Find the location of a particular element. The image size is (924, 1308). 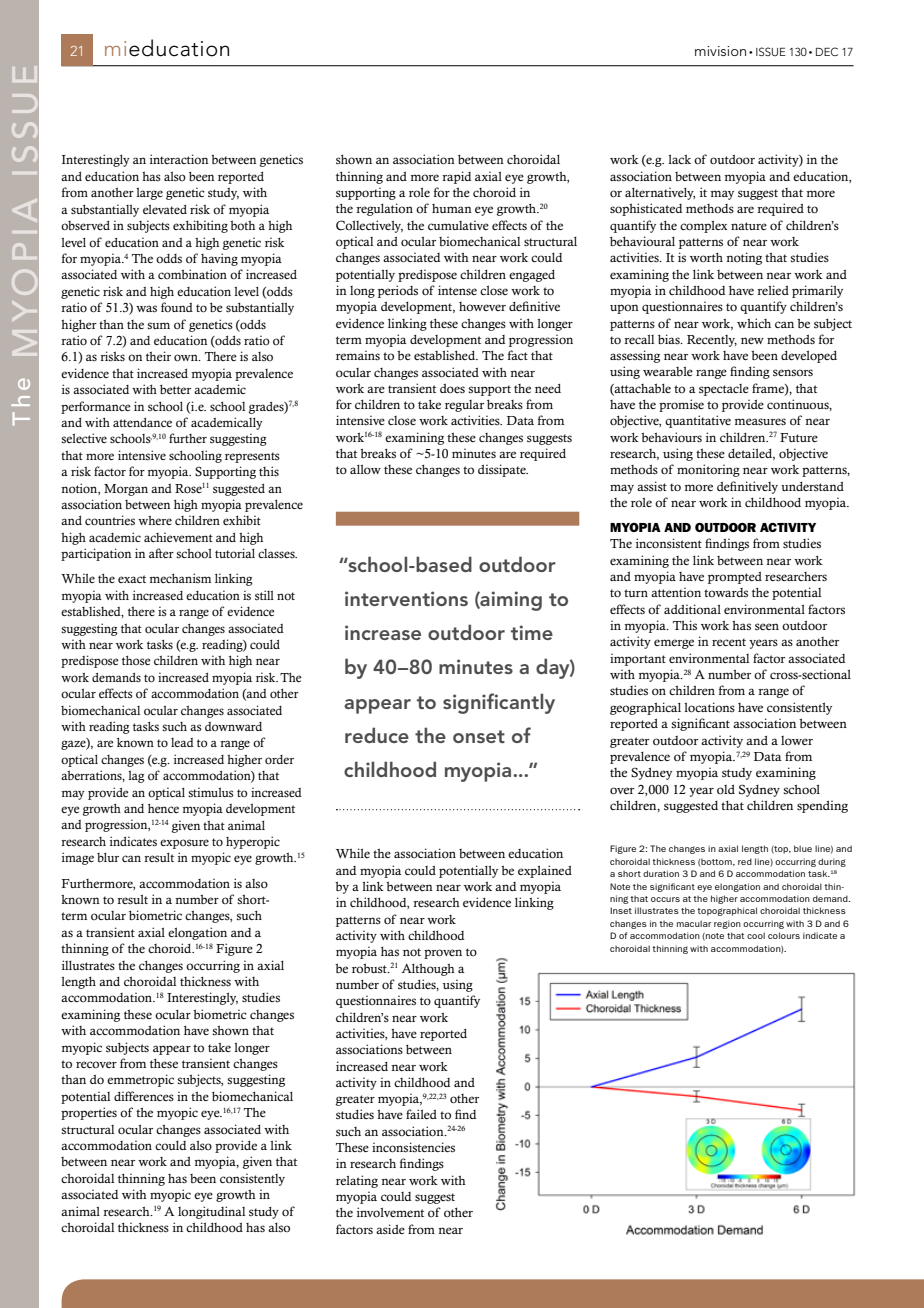

dissipate is located at coordinates (503, 470).
